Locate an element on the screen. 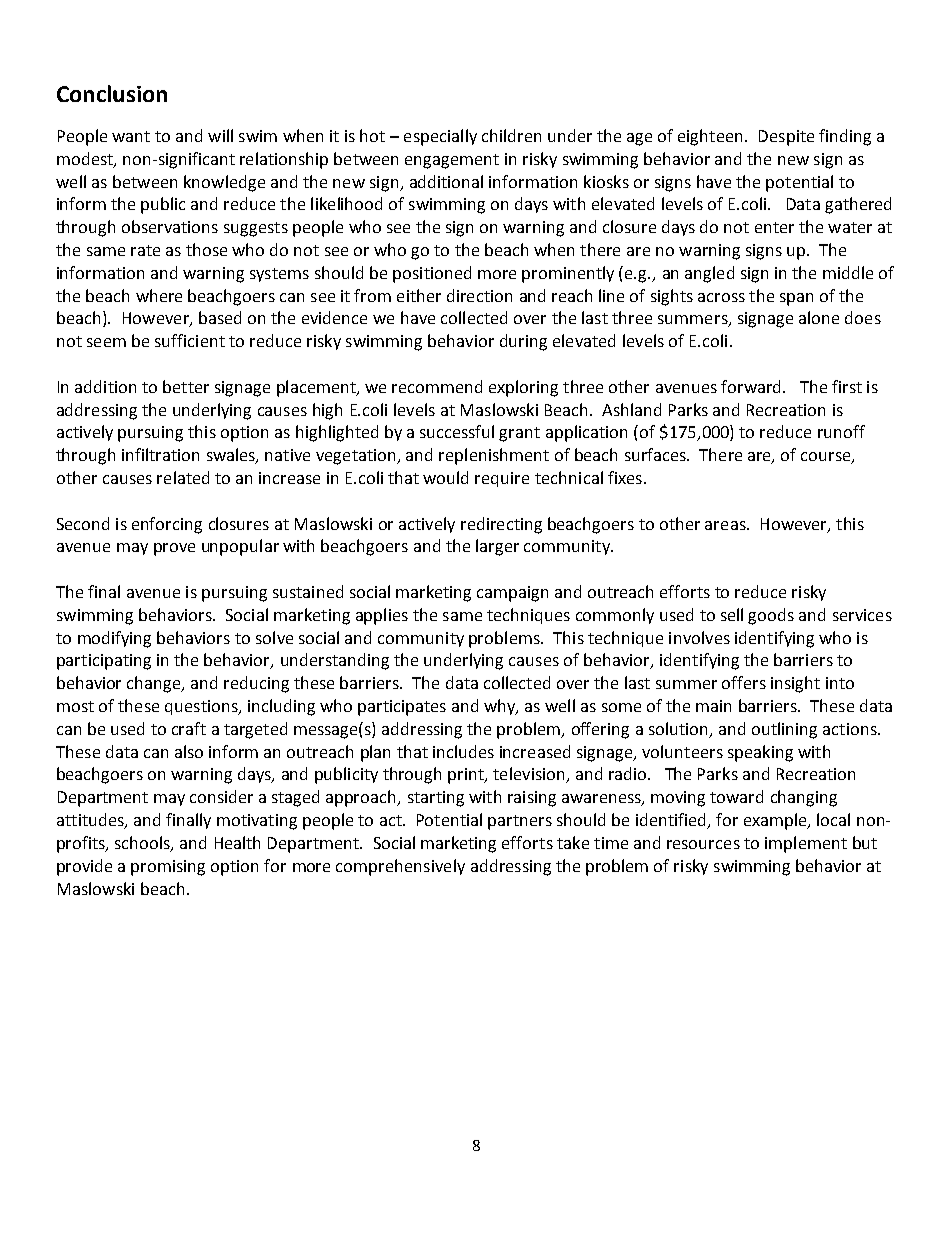  want is located at coordinates (131, 136).
